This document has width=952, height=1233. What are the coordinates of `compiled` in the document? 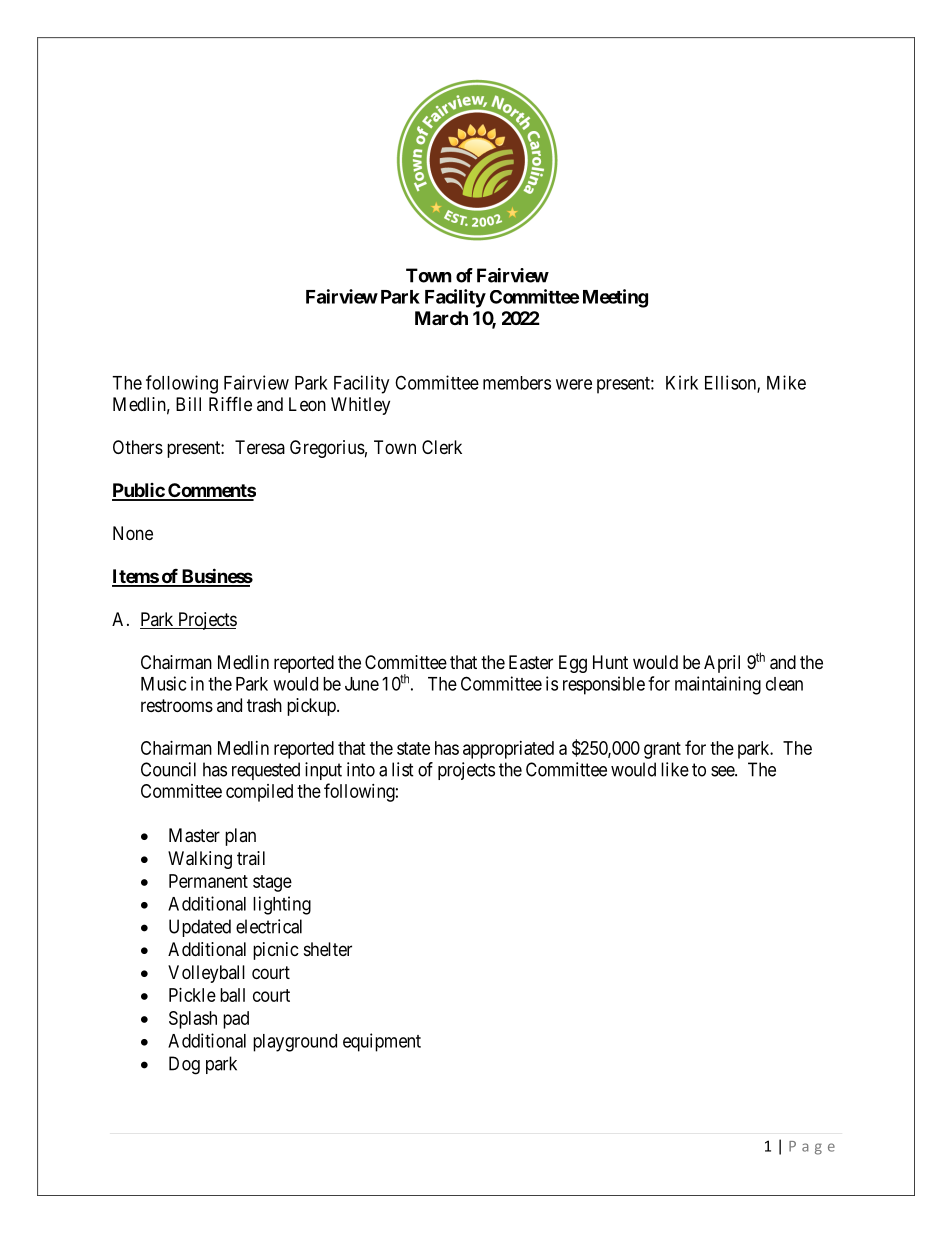 It's located at (259, 793).
